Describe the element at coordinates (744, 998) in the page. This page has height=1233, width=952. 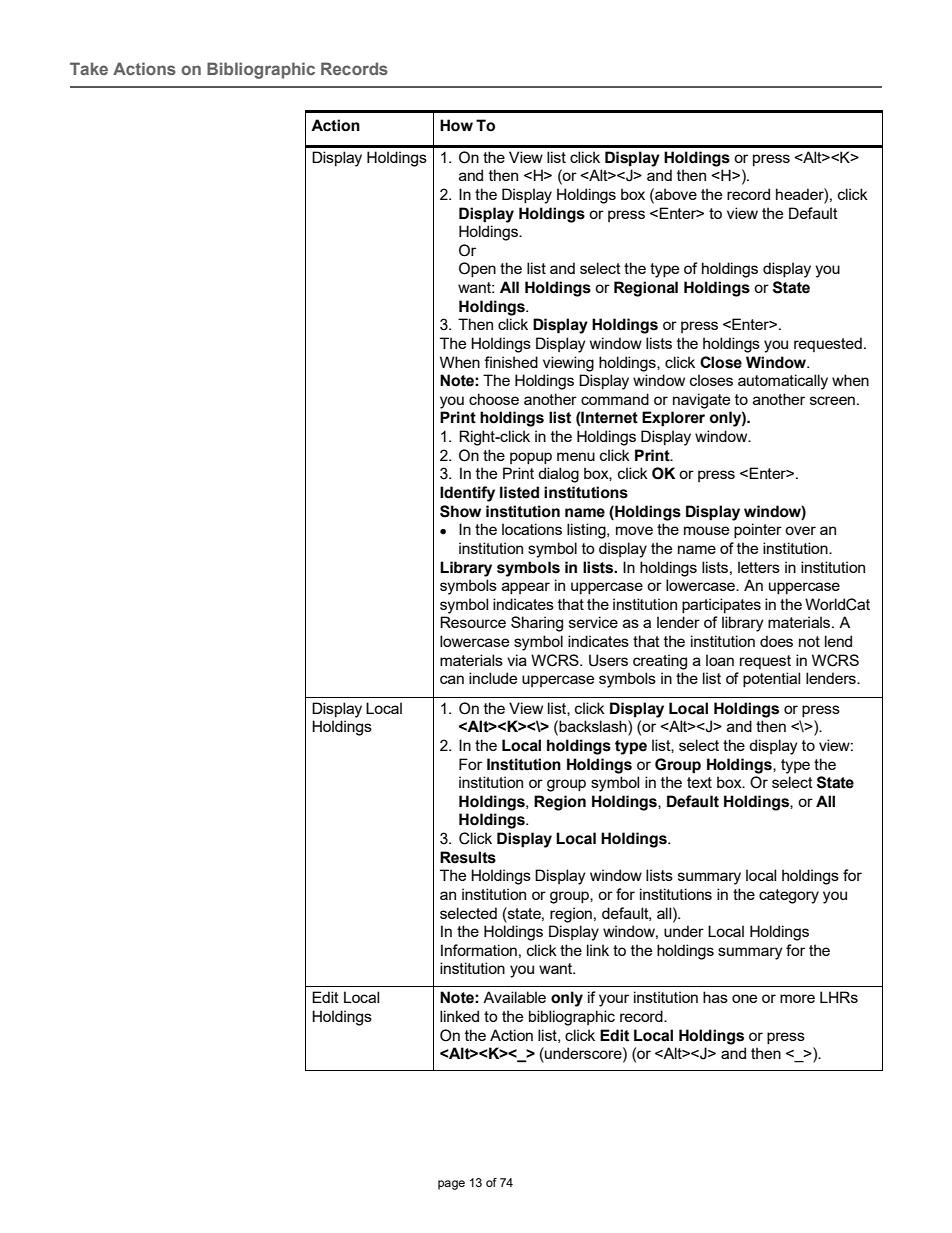
I see `one` at that location.
